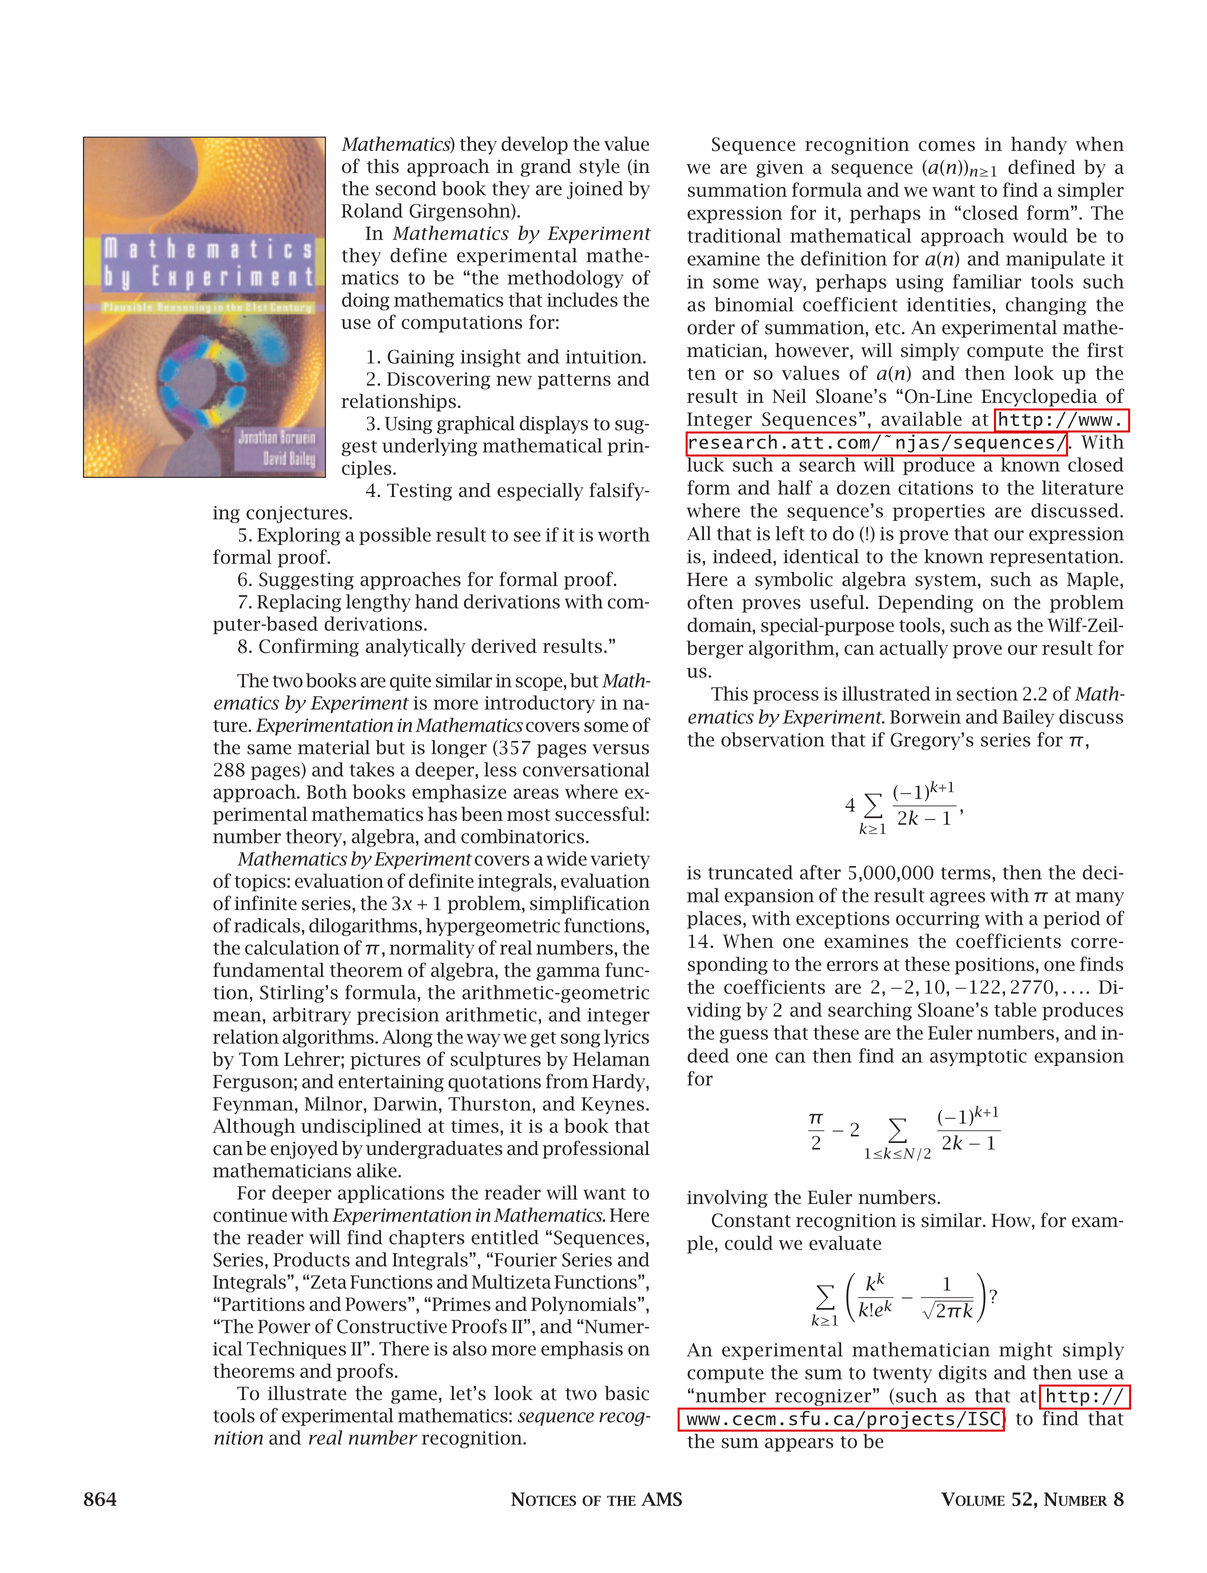 Image resolution: width=1207 pixels, height=1573 pixels. Describe the element at coordinates (378, 603) in the screenshot. I see `lengthy` at that location.
